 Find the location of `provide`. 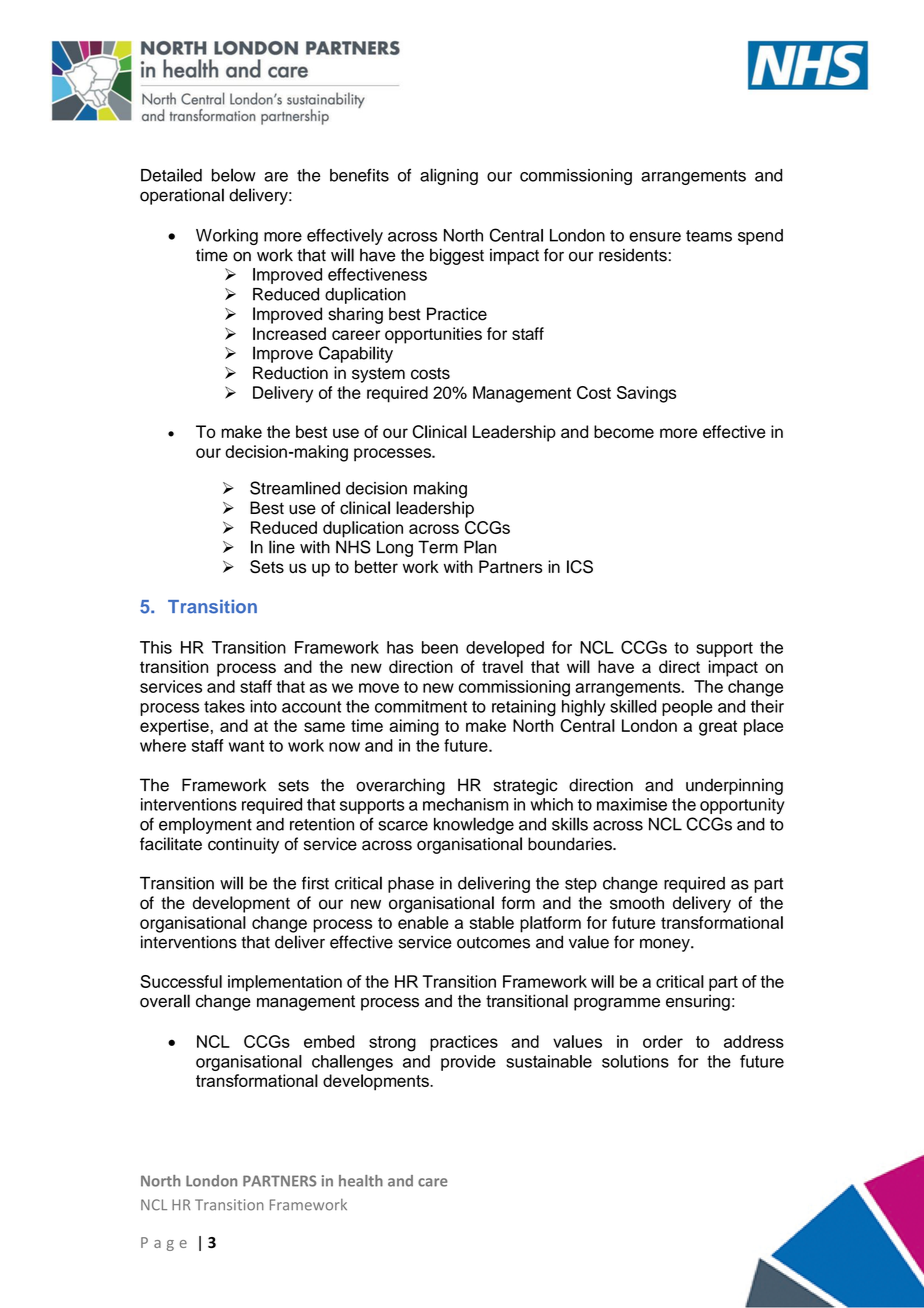

provide is located at coordinates (468, 1063).
